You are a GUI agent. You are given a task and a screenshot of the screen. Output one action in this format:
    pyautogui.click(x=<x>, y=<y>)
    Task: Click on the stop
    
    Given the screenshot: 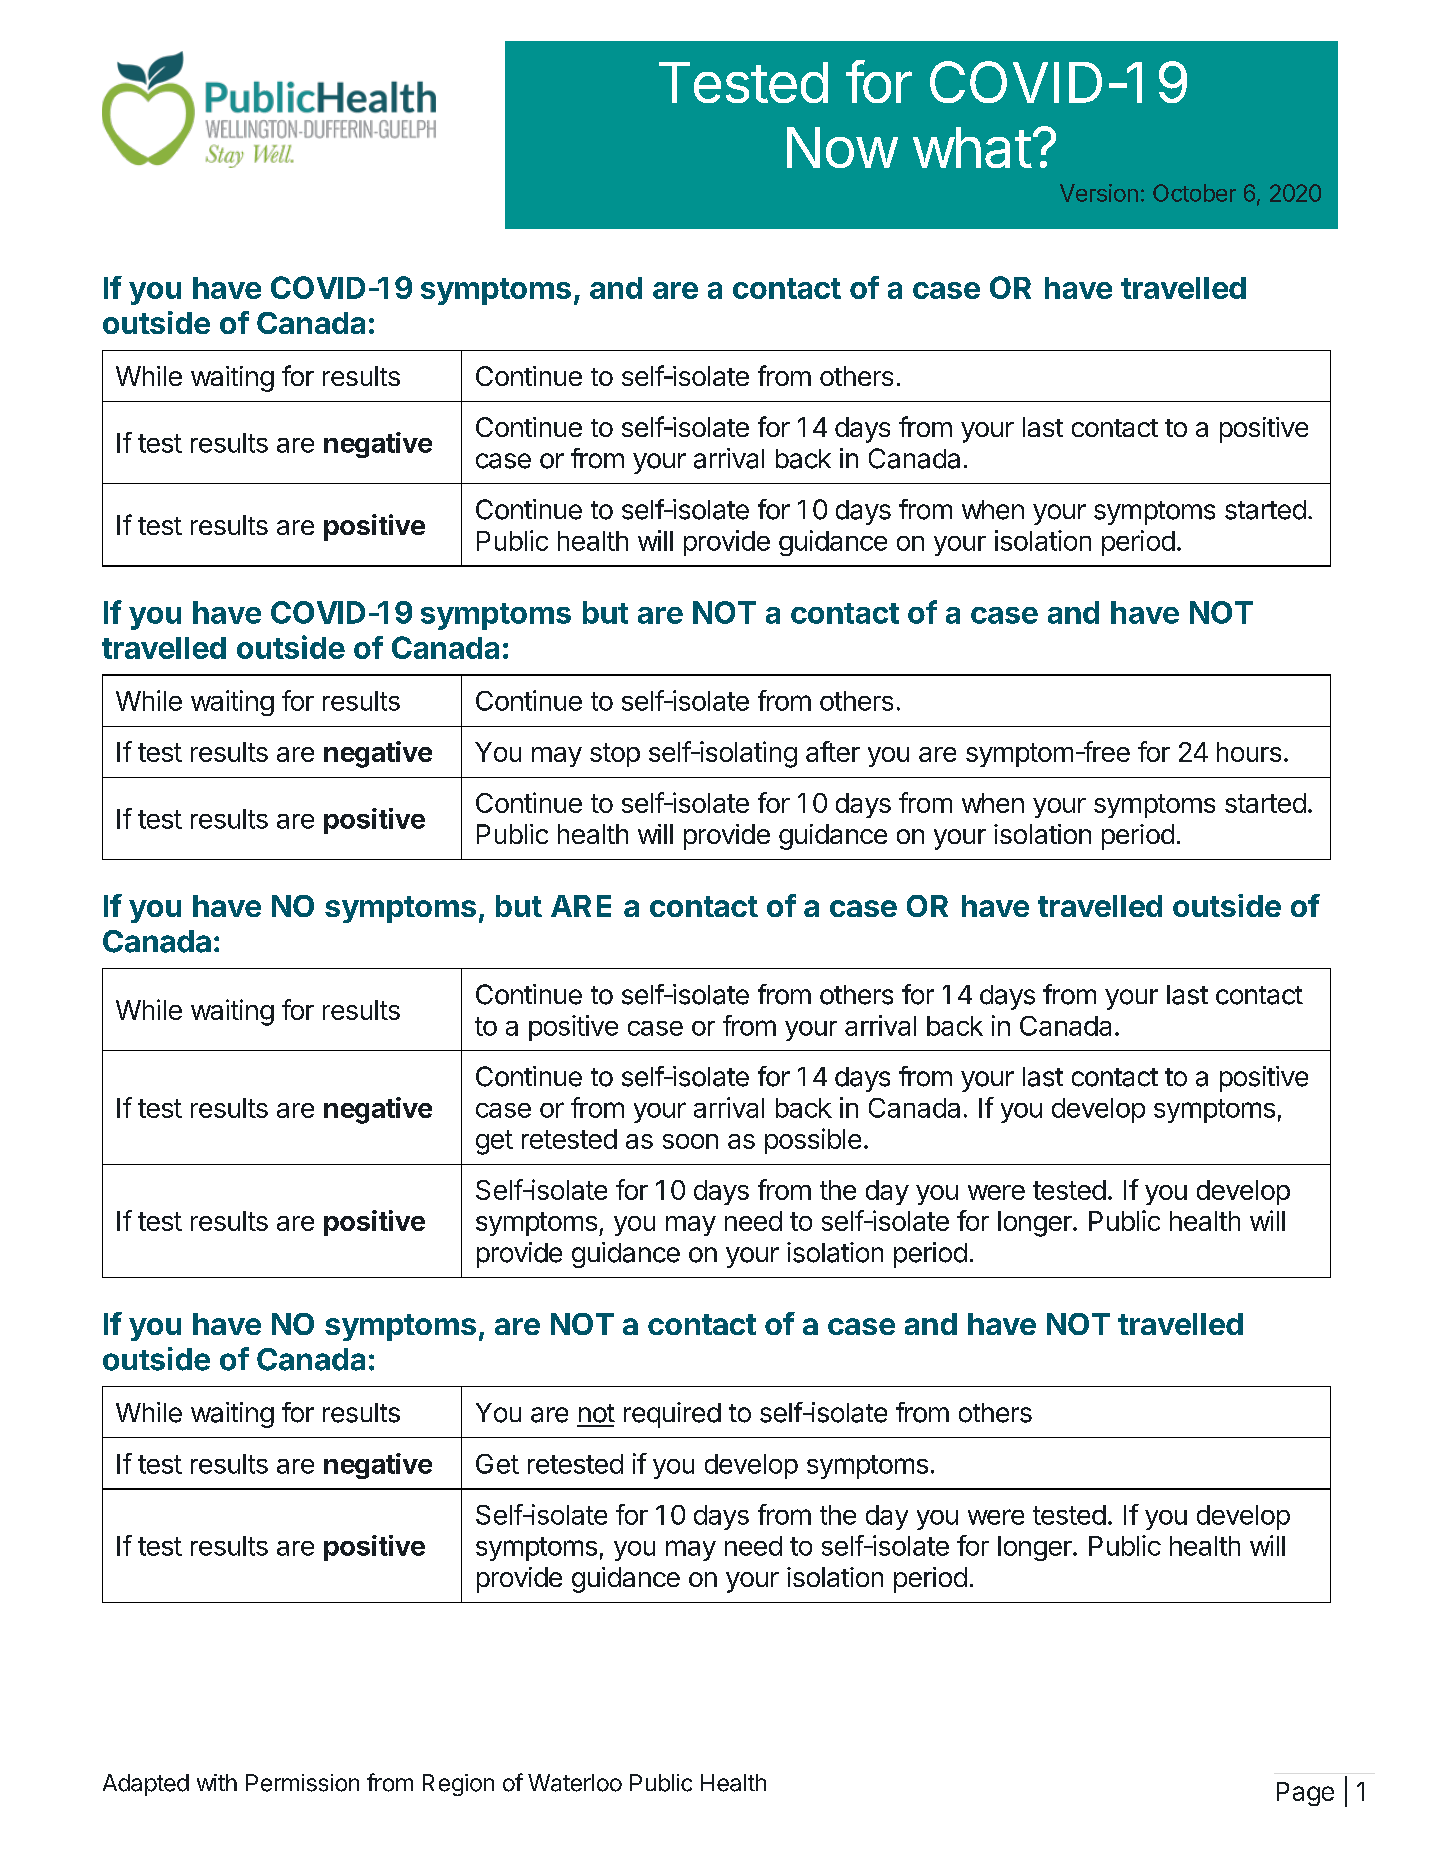 What is the action you would take?
    pyautogui.click(x=615, y=755)
